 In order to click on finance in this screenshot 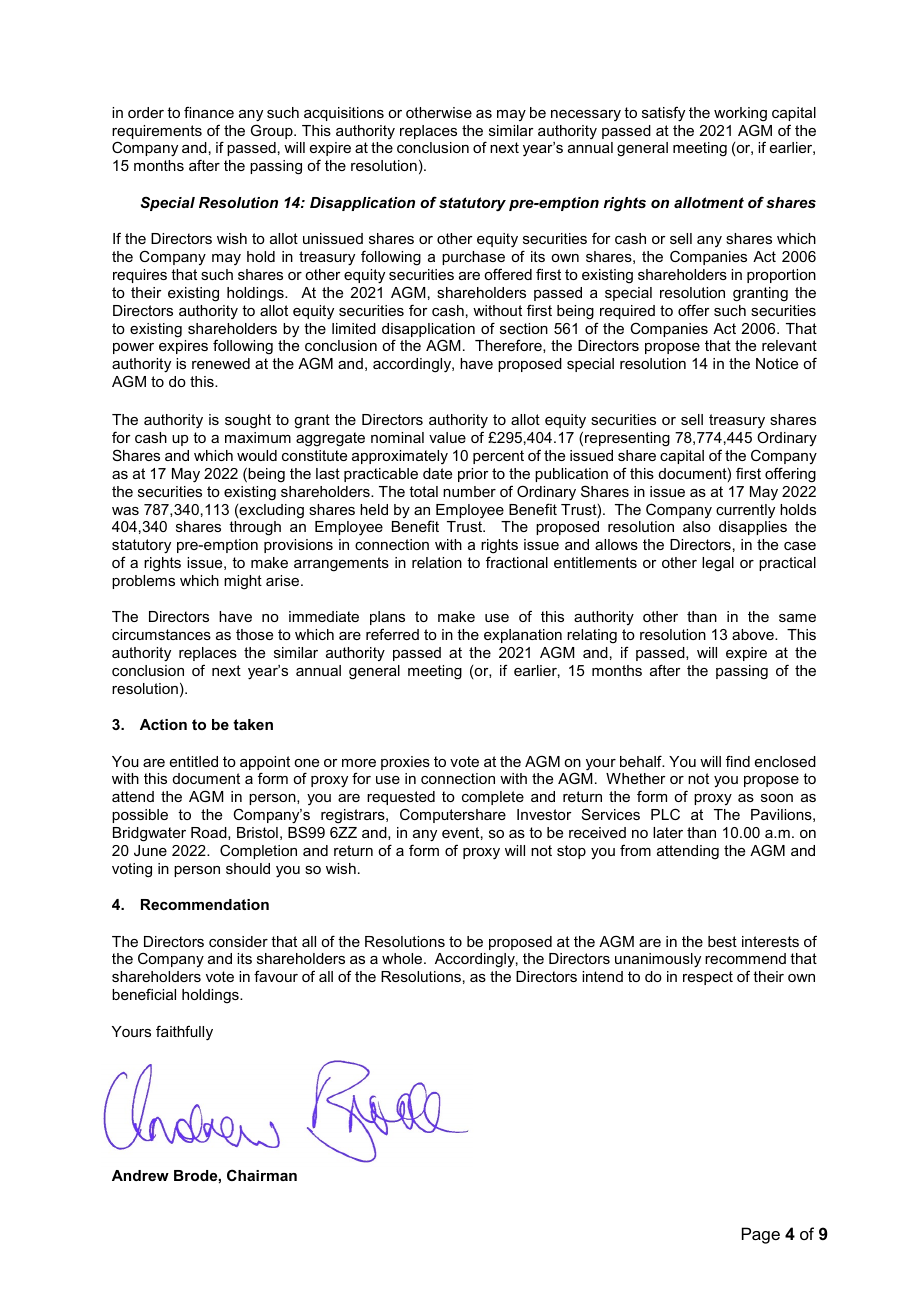, I will do `click(209, 112)`.
